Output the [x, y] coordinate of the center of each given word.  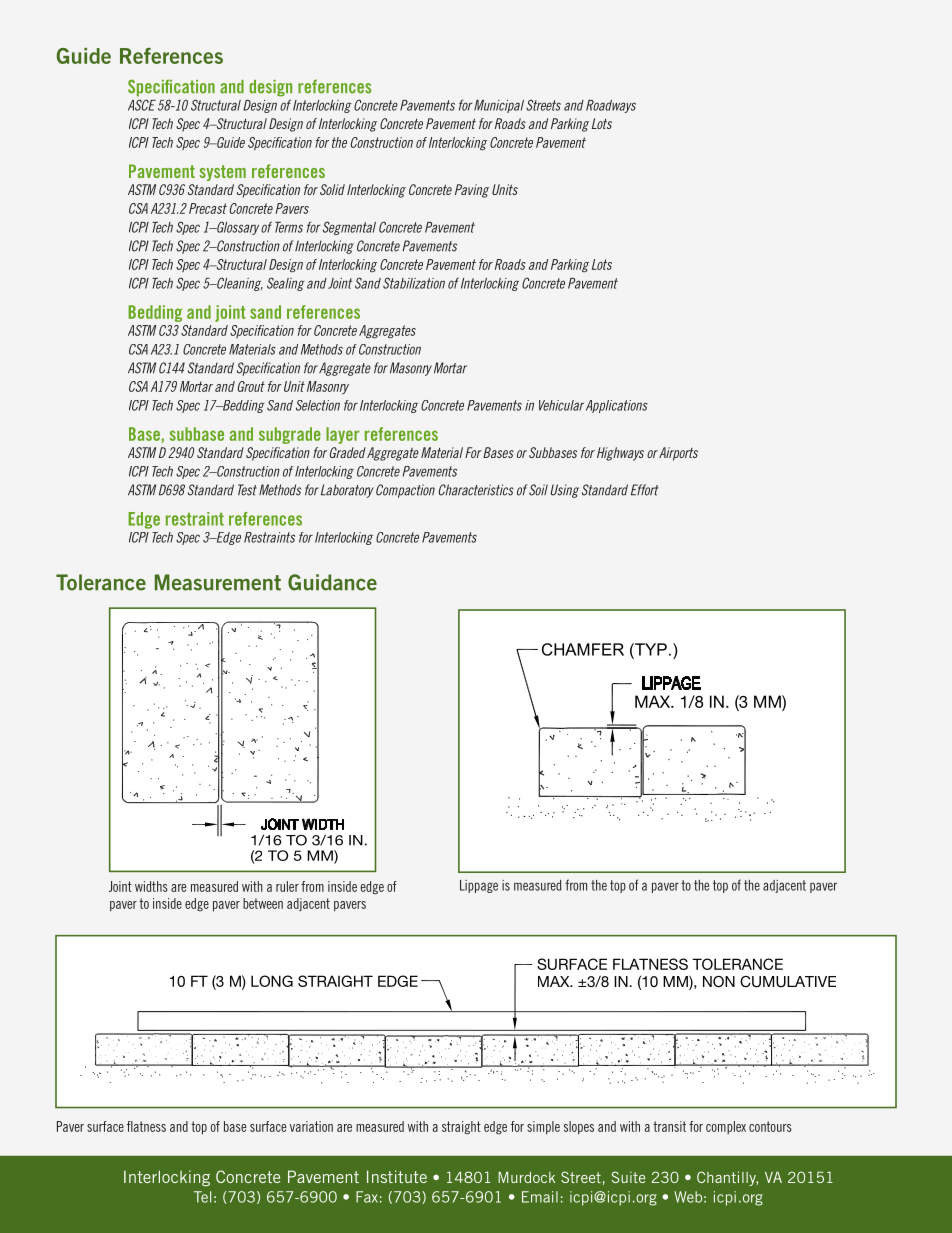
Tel [202, 1197]
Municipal [499, 106]
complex [726, 1127]
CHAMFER [583, 649]
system [223, 173]
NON [719, 982]
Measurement [218, 582]
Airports [678, 454]
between [263, 903]
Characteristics [476, 490]
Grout [251, 386]
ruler [287, 886]
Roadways [611, 106]
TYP [650, 649]
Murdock [526, 1177]
